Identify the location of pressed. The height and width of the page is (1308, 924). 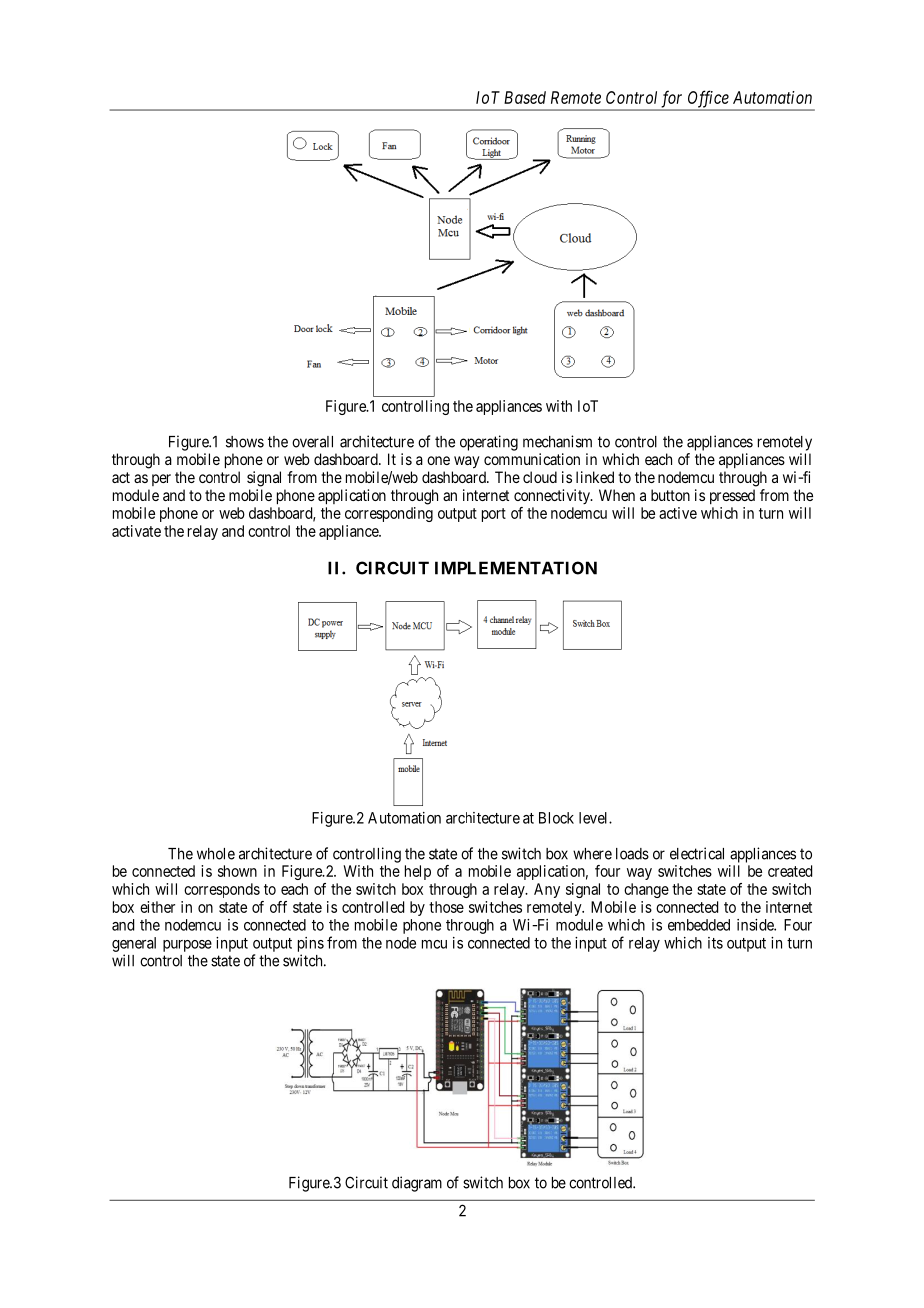
(732, 496).
